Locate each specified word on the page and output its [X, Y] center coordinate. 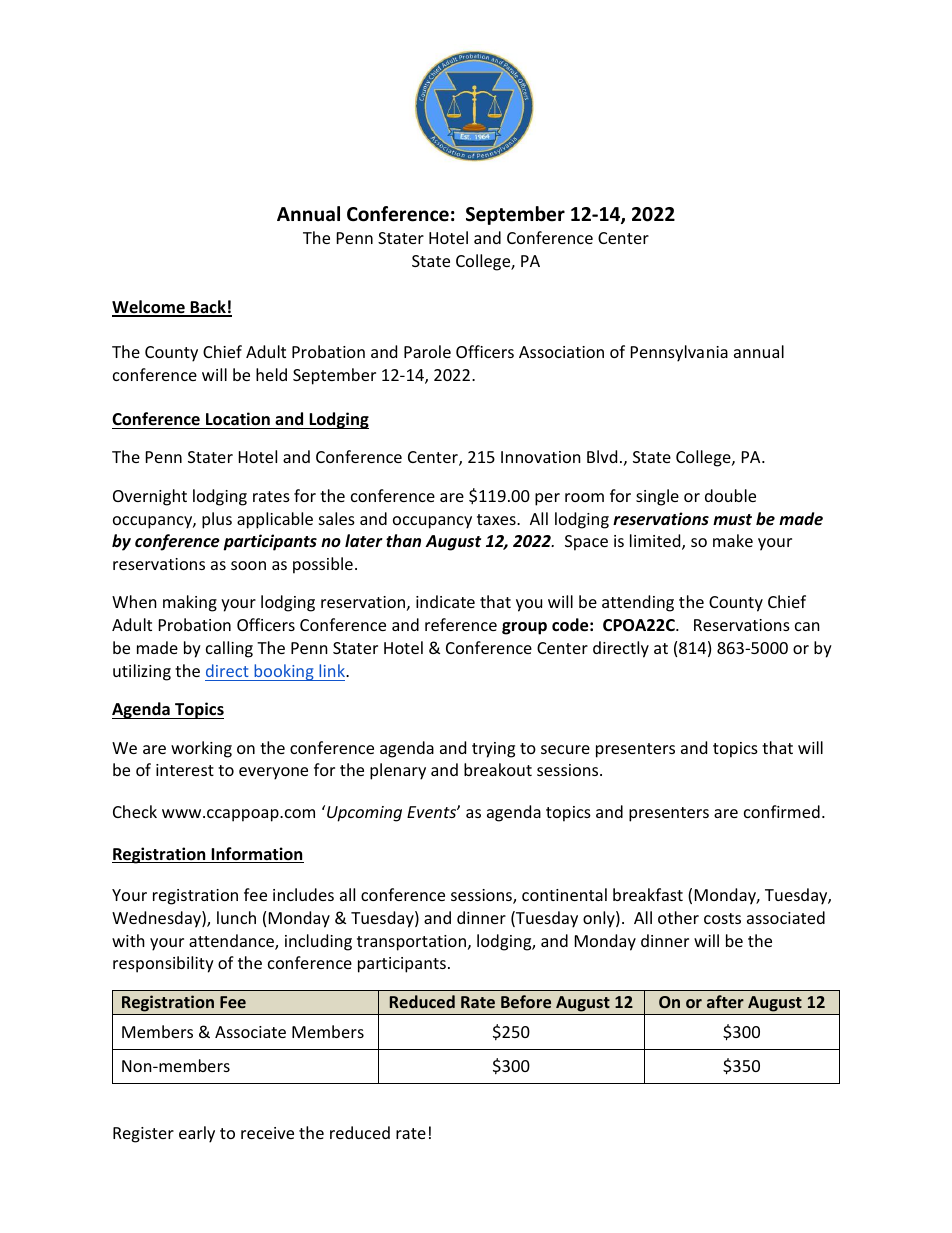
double [730, 495]
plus [217, 520]
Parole [427, 351]
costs [722, 918]
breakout [498, 769]
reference [461, 624]
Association [561, 352]
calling [229, 649]
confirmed [782, 811]
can [807, 626]
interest [185, 770]
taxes [497, 519]
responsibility [163, 964]
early [197, 1134]
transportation [411, 943]
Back [208, 308]
